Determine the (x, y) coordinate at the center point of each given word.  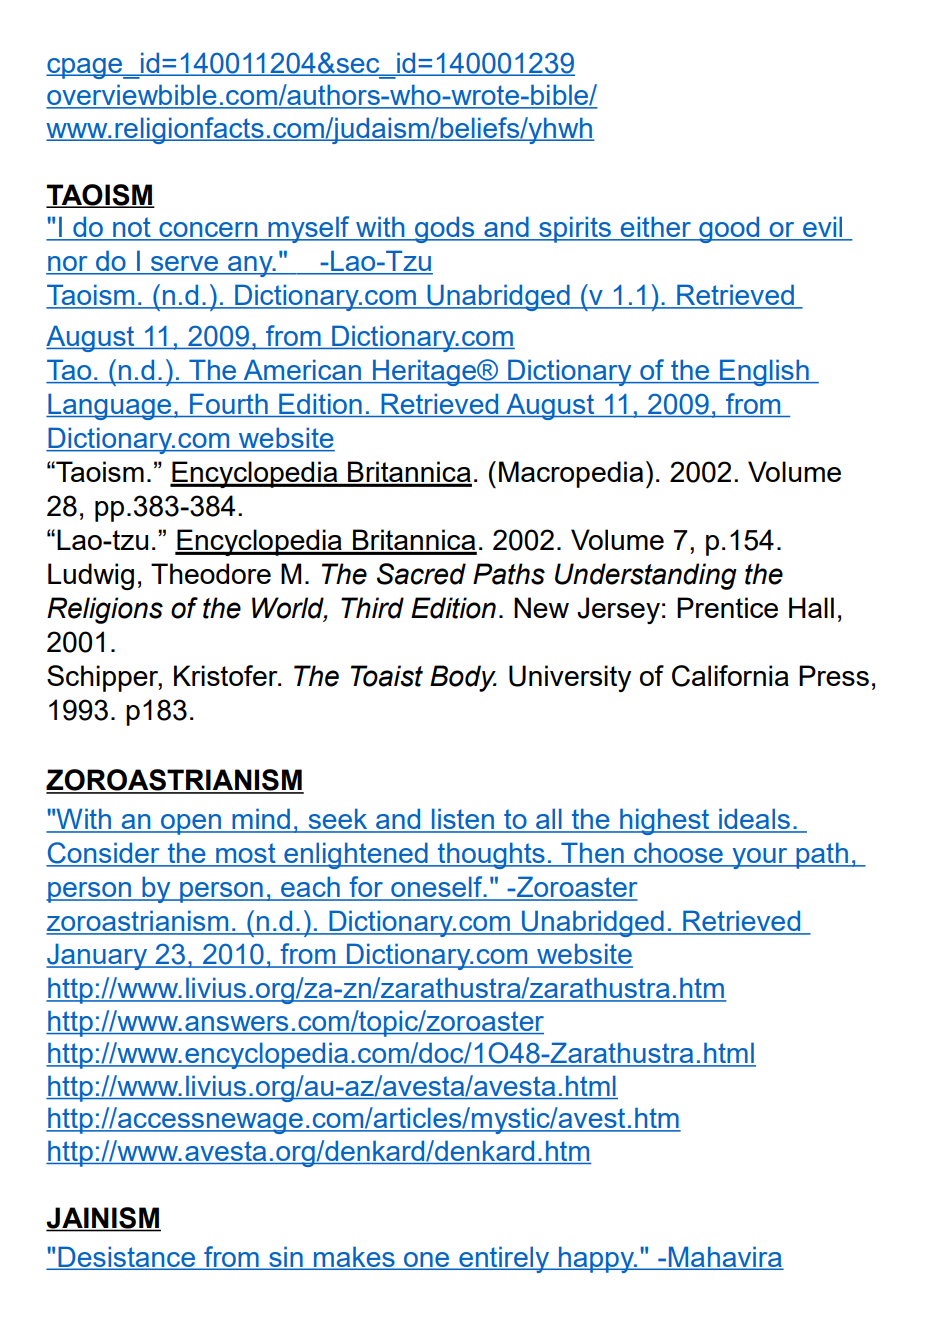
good (729, 229)
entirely (504, 1259)
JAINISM (103, 1219)
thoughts (491, 855)
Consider (104, 854)
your (760, 858)
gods (445, 229)
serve (185, 265)
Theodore (211, 573)
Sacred (421, 574)
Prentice (727, 607)
